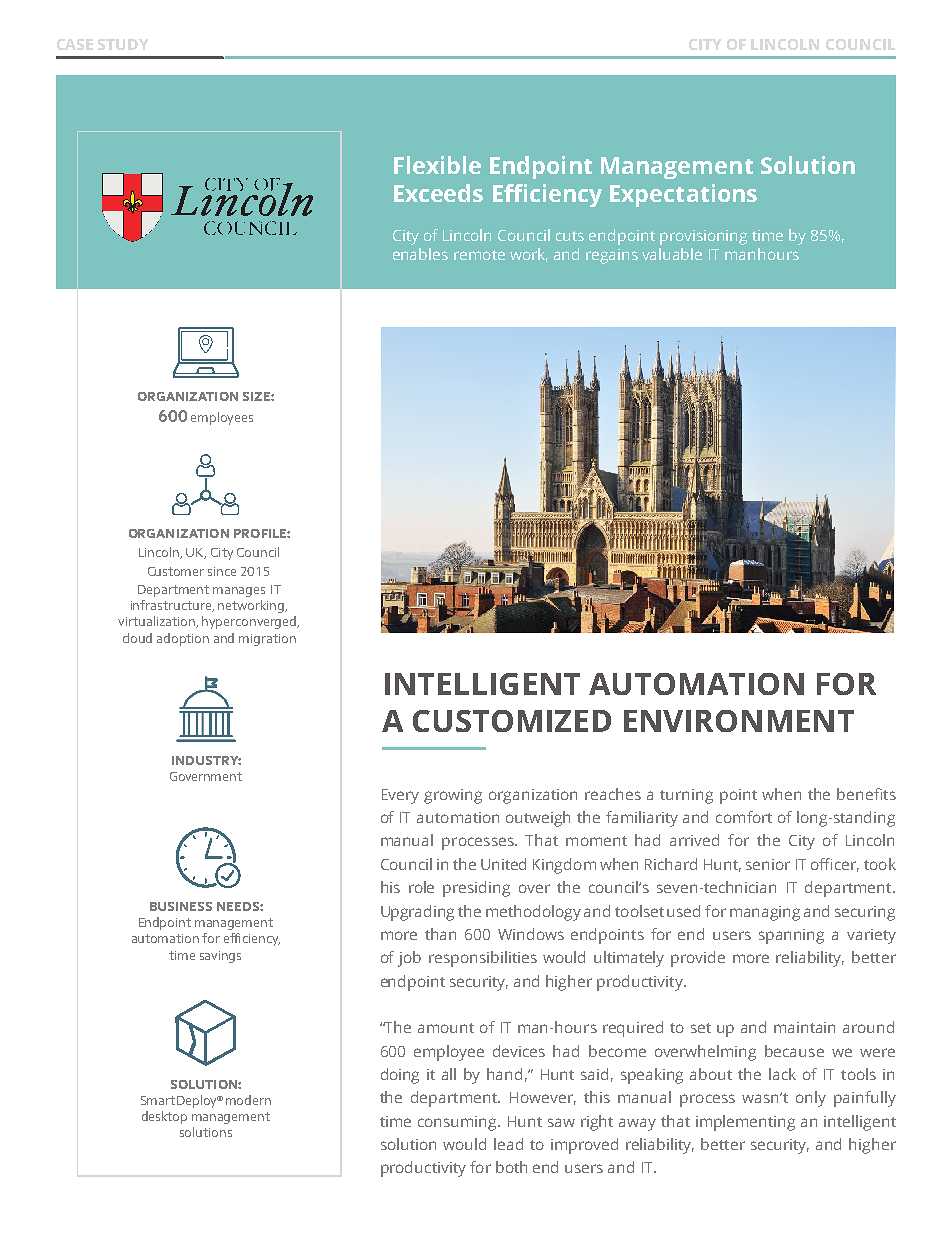 The height and width of the screenshot is (1233, 952). Describe the element at coordinates (739, 721) in the screenshot. I see `ENVIRONMENT` at that location.
